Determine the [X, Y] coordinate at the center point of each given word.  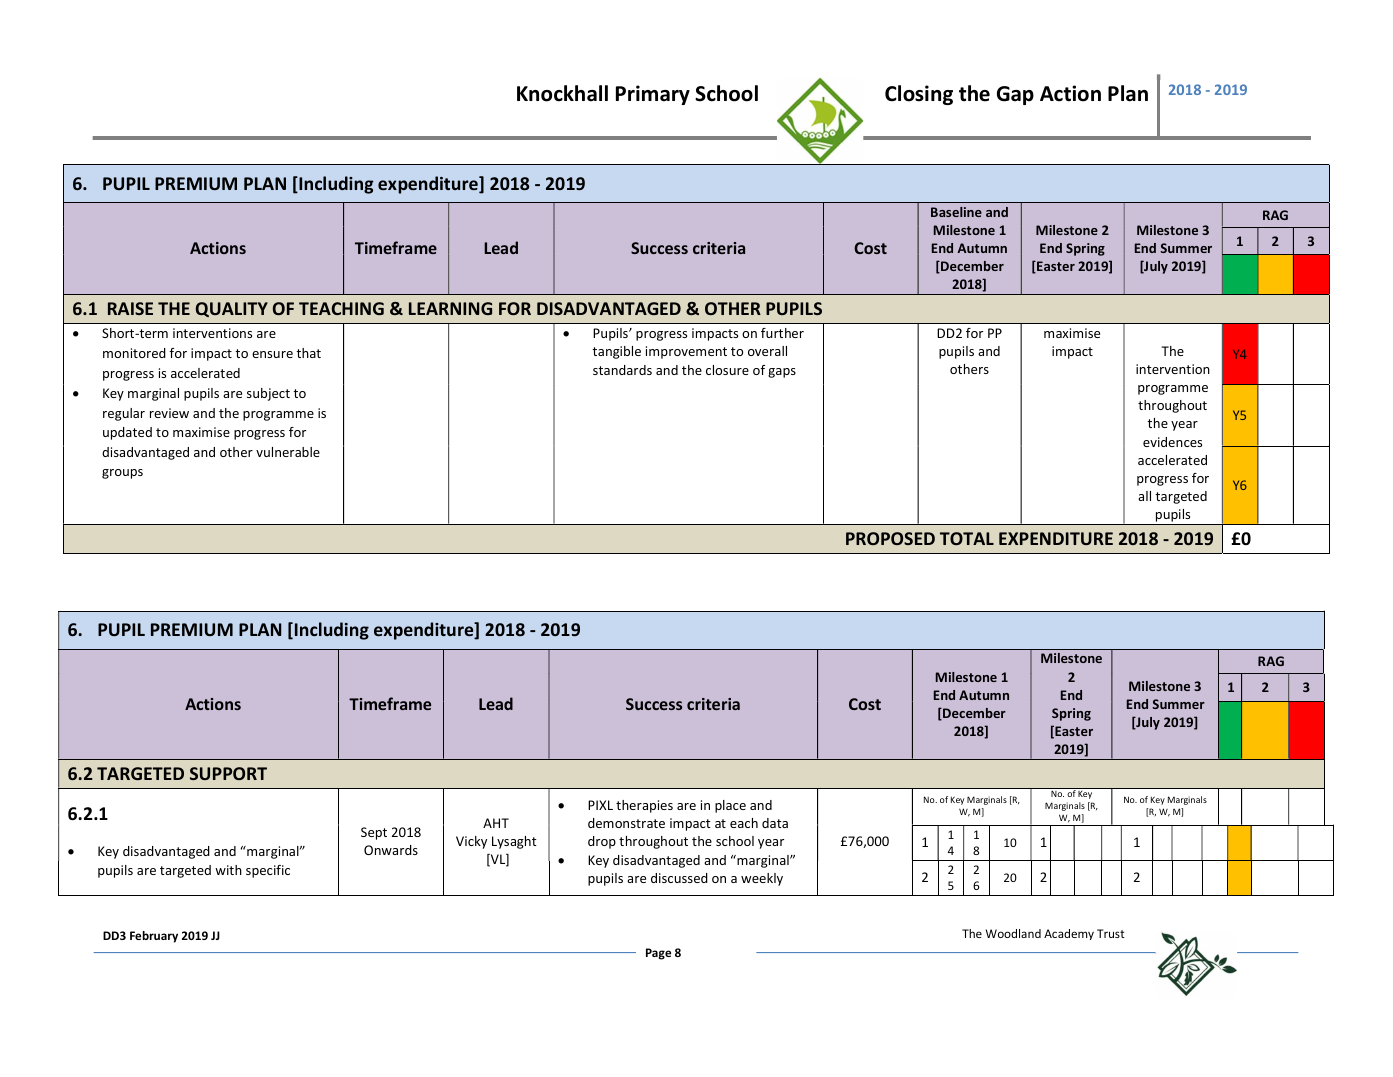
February [154, 937]
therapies [644, 806]
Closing [919, 95]
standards [622, 370]
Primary [653, 95]
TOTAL [967, 538]
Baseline [956, 212]
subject [268, 394]
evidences [1172, 442]
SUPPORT [228, 773]
